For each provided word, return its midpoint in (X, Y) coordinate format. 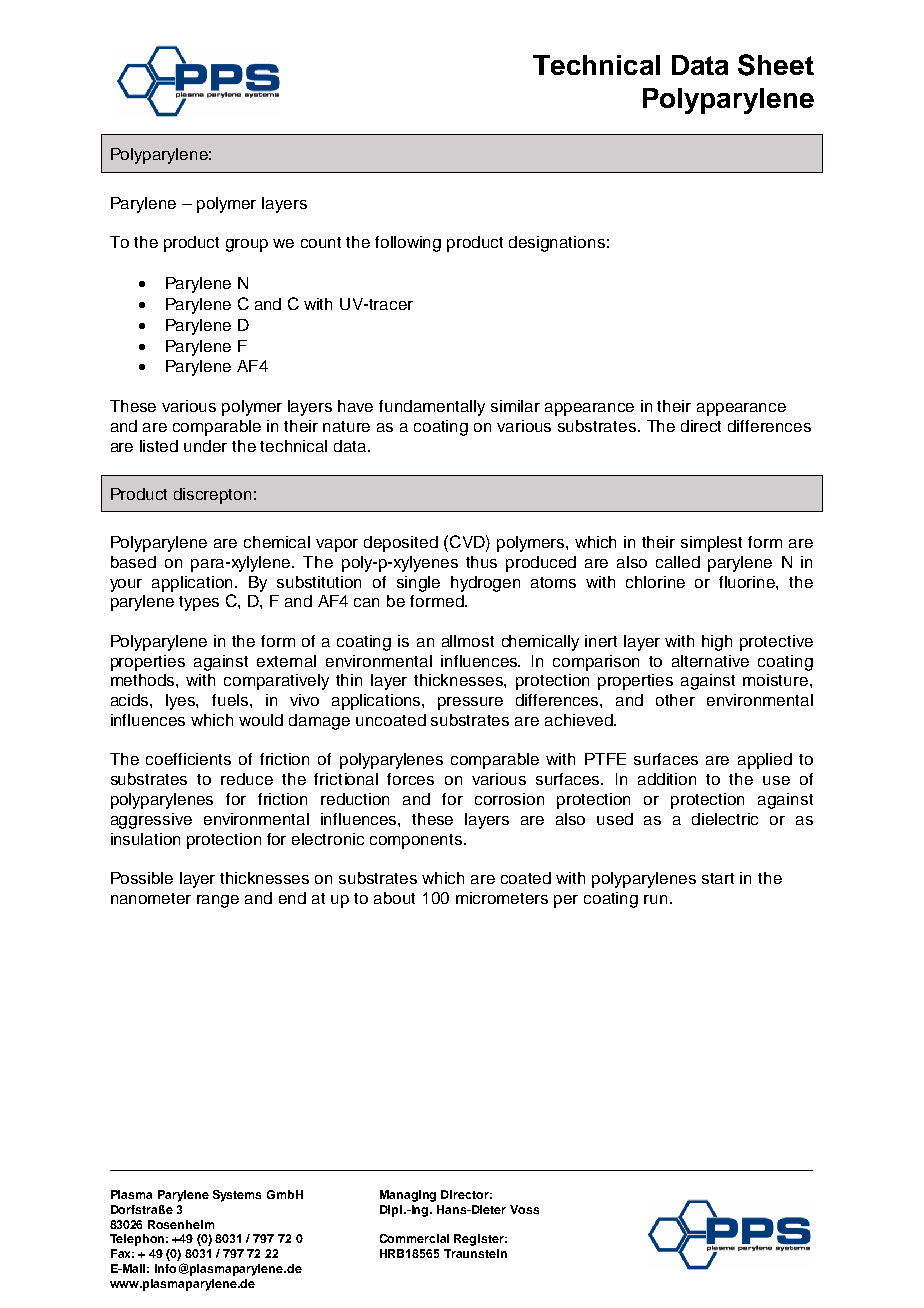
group (247, 245)
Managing (408, 1196)
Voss (524, 1209)
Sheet (776, 65)
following (408, 244)
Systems (237, 1196)
